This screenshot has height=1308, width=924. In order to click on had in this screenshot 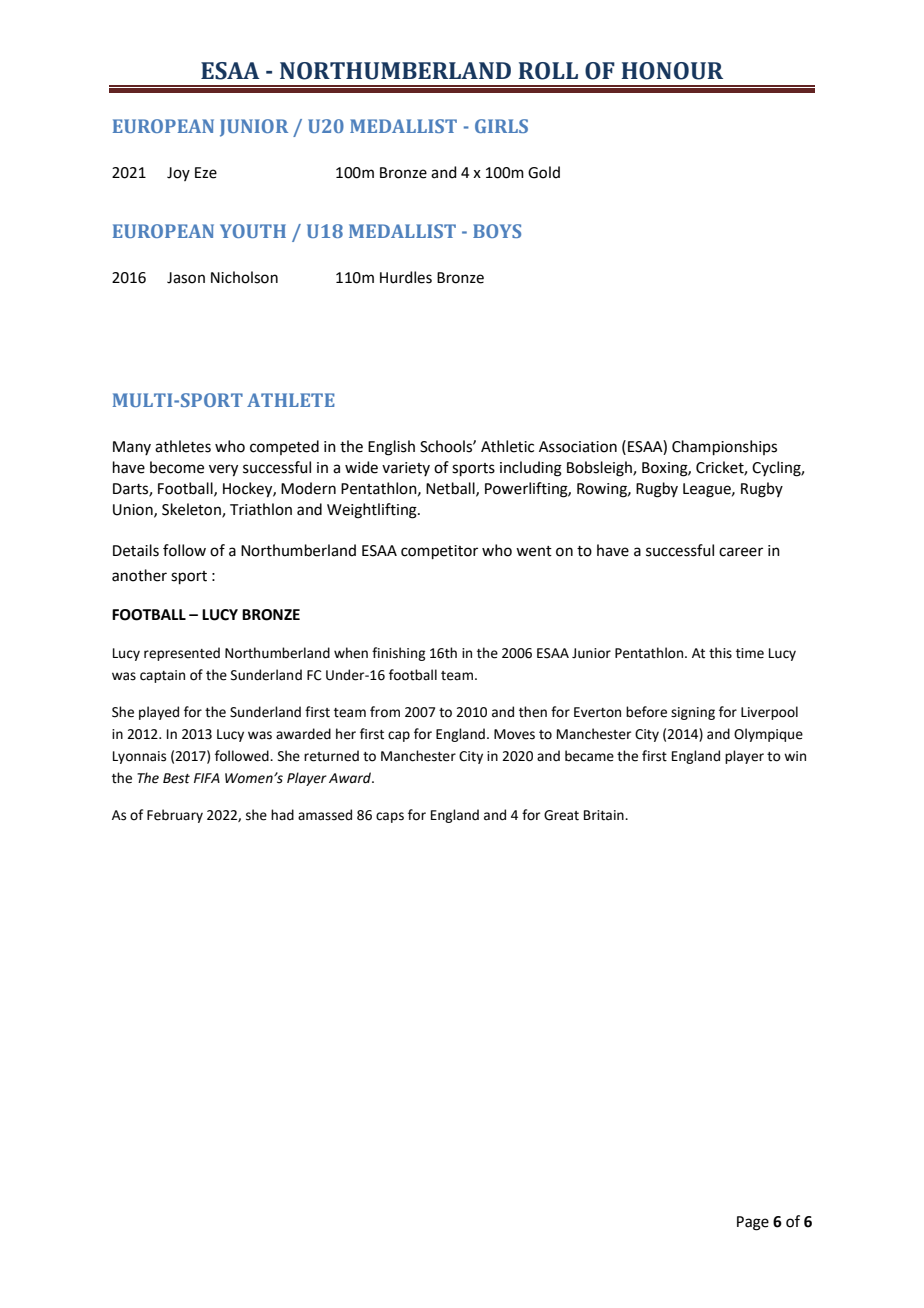, I will do `click(282, 815)`.
